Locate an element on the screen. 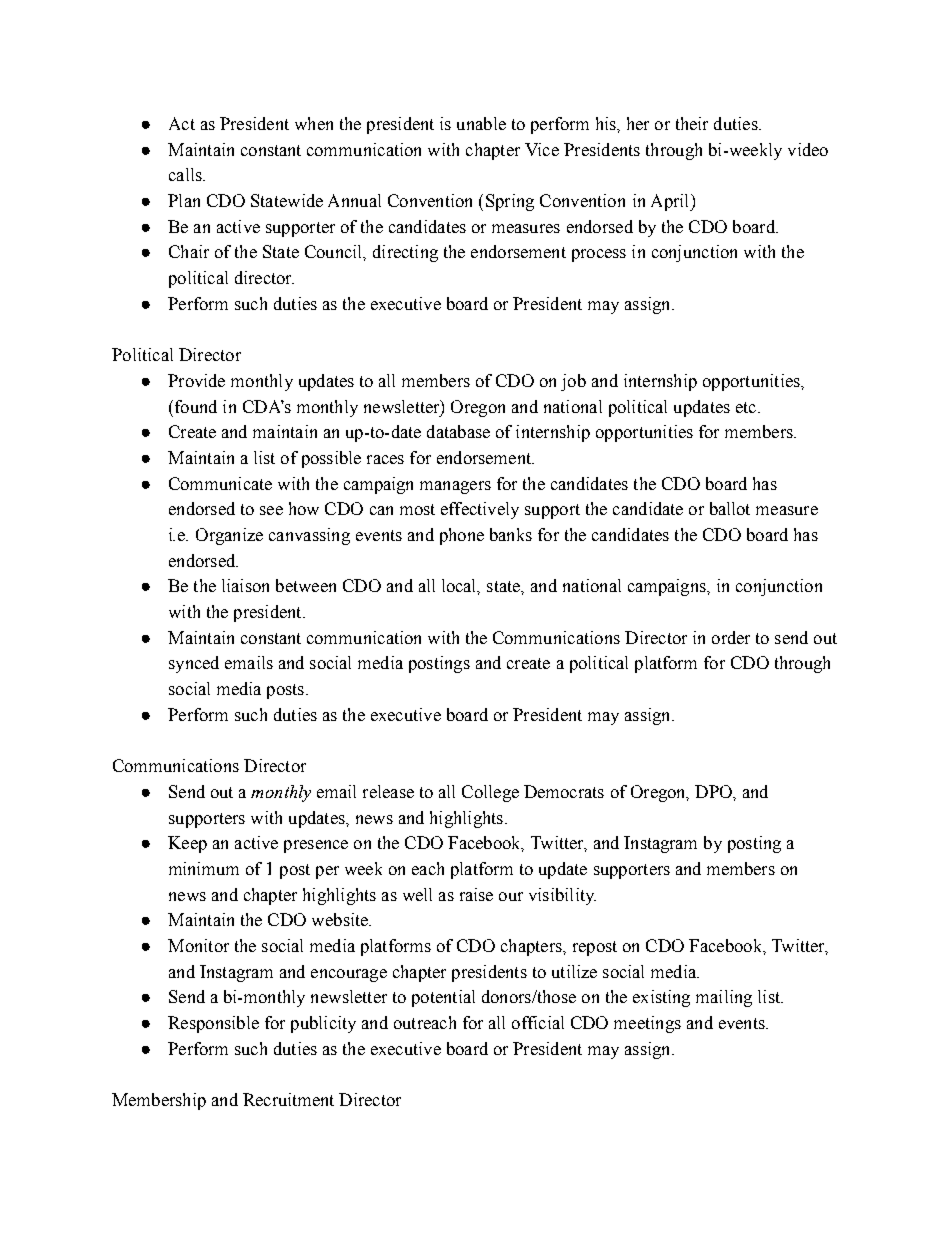  DPO is located at coordinates (714, 791).
